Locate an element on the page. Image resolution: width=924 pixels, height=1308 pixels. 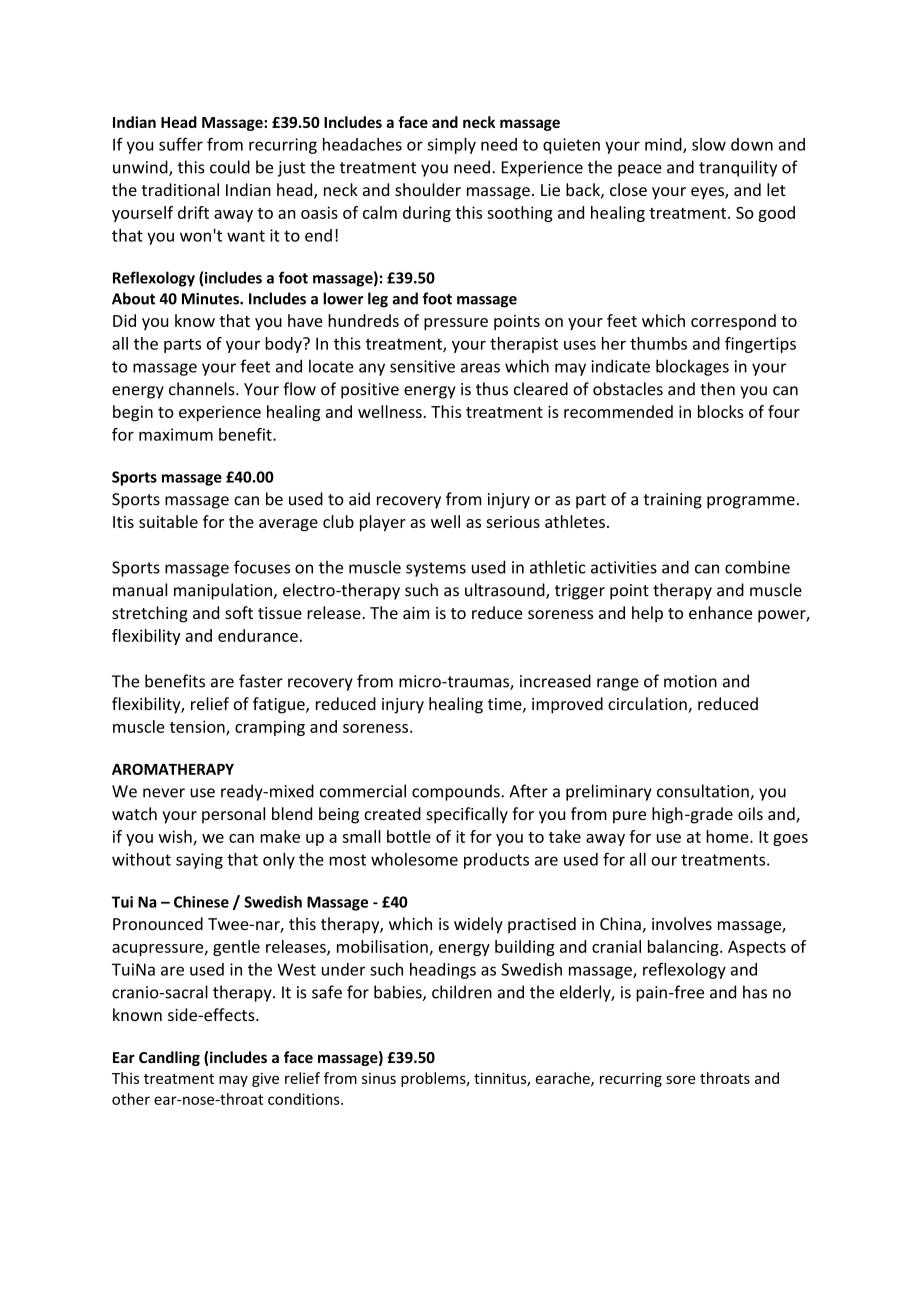
could is located at coordinates (230, 167).
